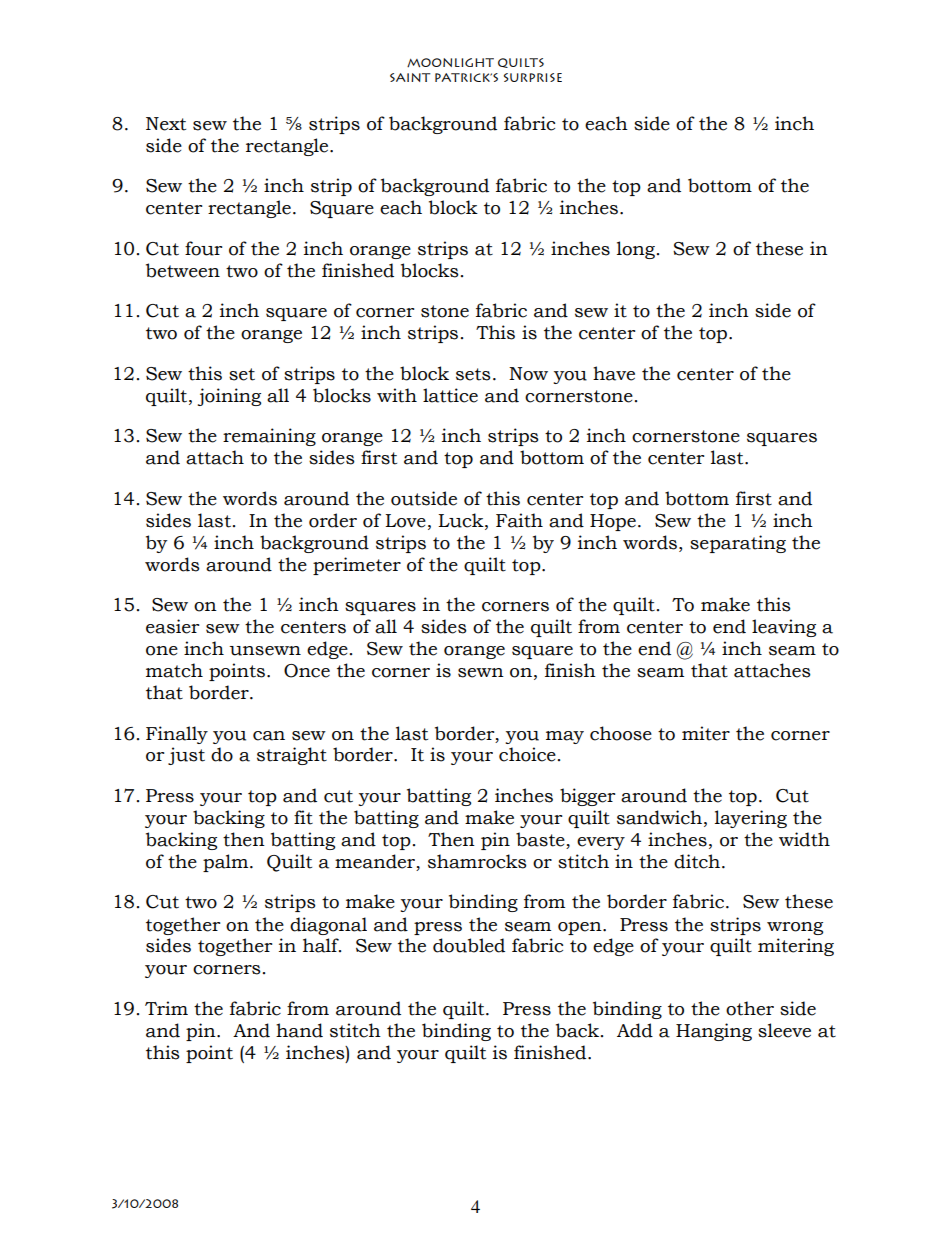 The width and height of the screenshot is (952, 1233). I want to click on Faith, so click(519, 520).
